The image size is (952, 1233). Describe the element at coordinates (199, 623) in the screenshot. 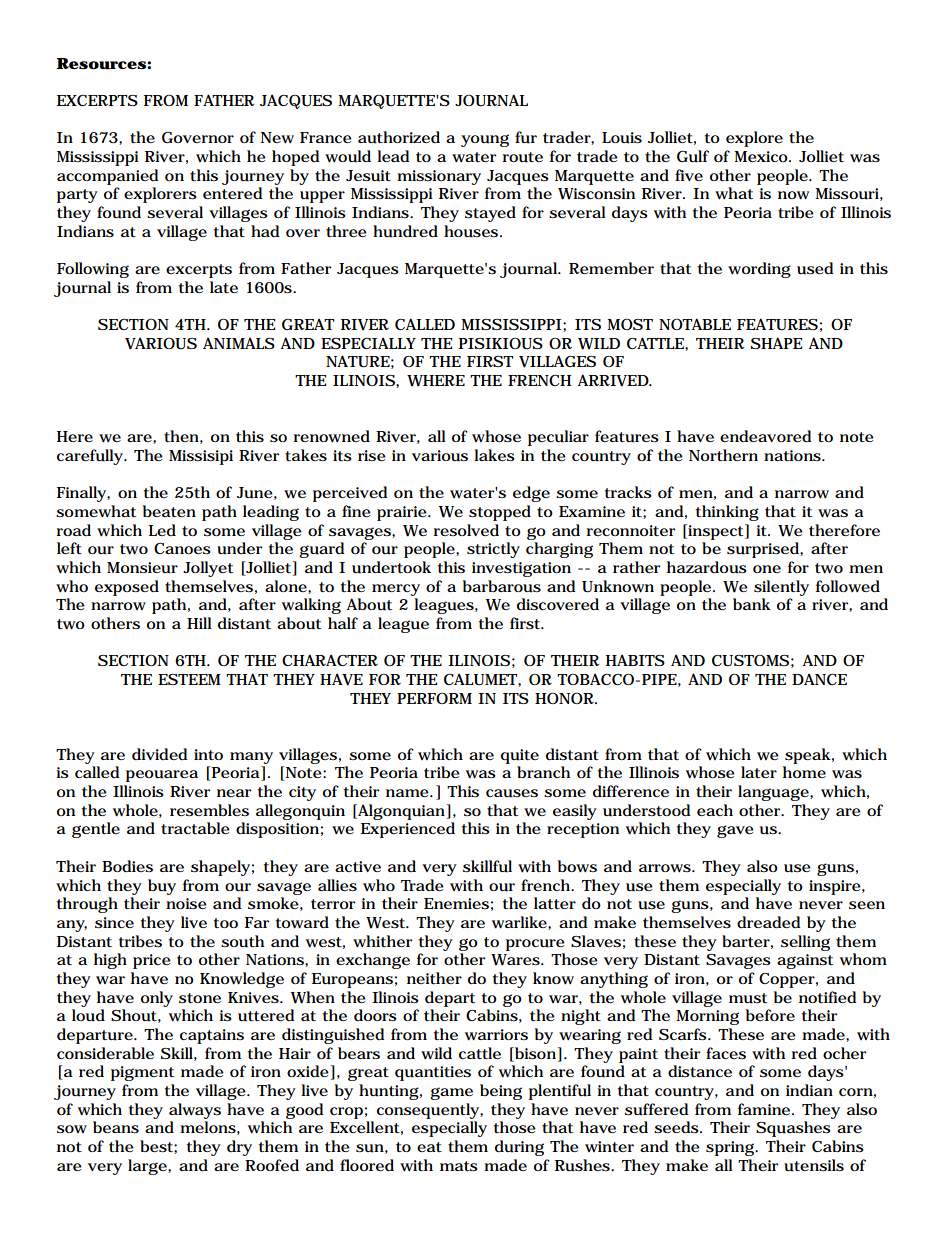

I see `Hill` at that location.
